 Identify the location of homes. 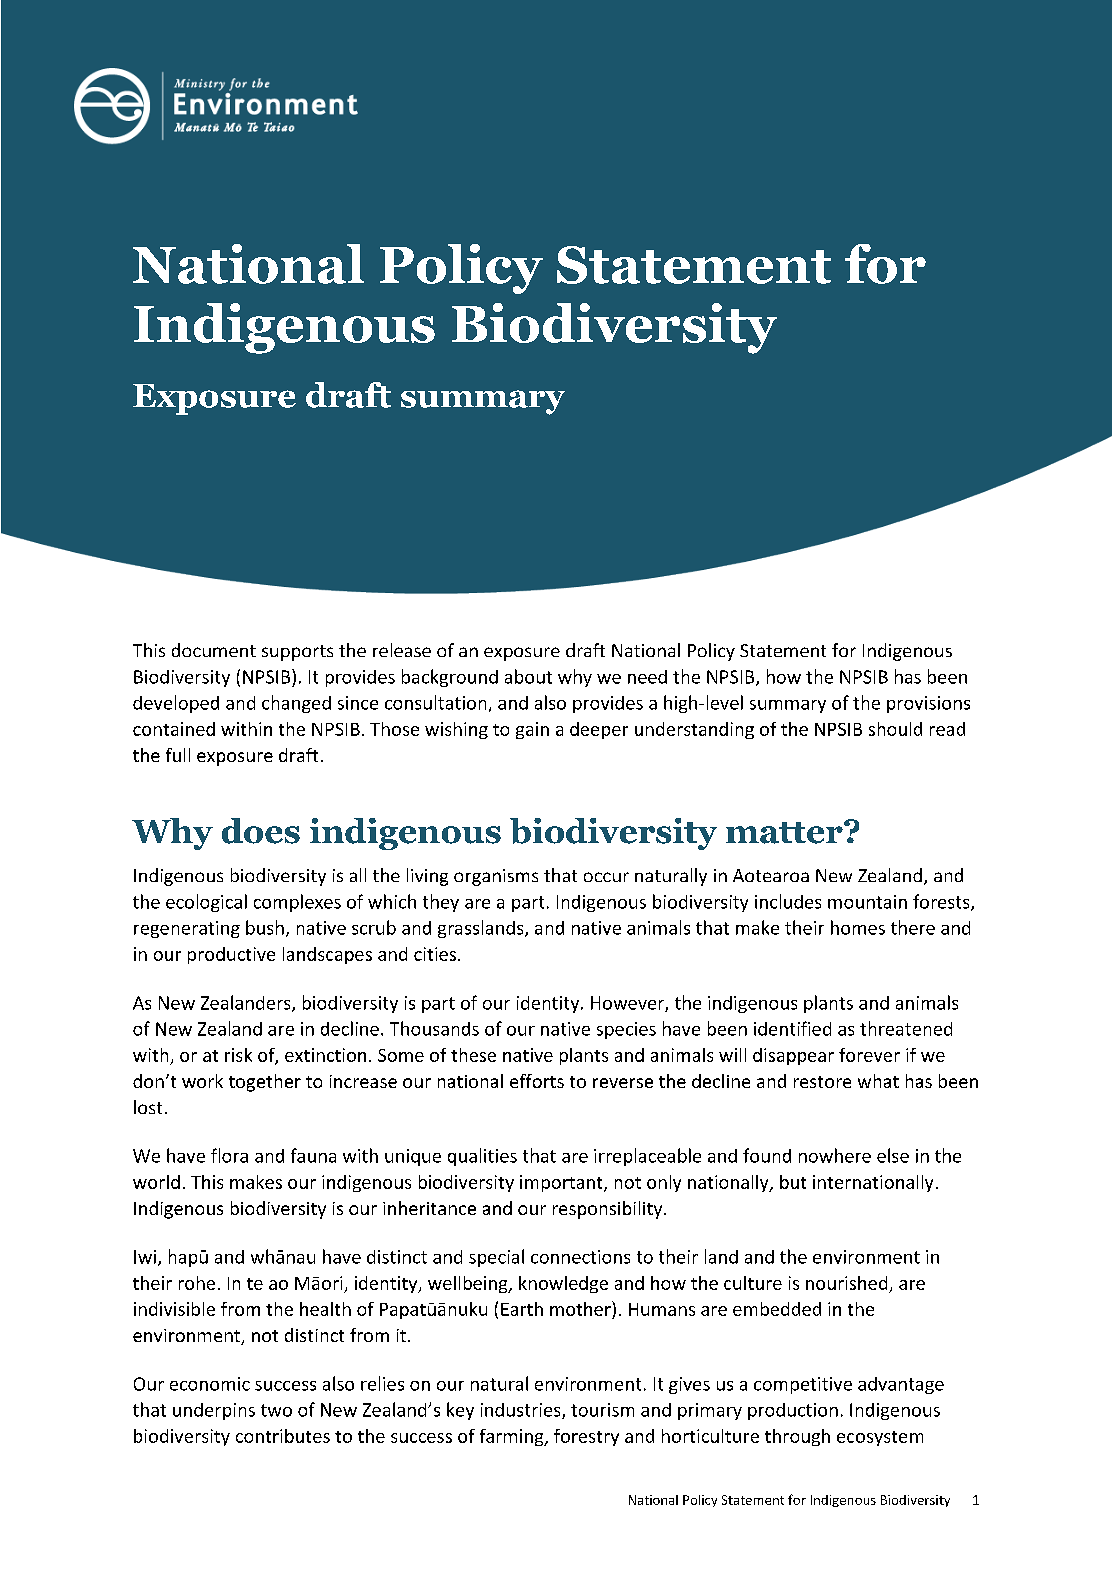
(858, 927).
